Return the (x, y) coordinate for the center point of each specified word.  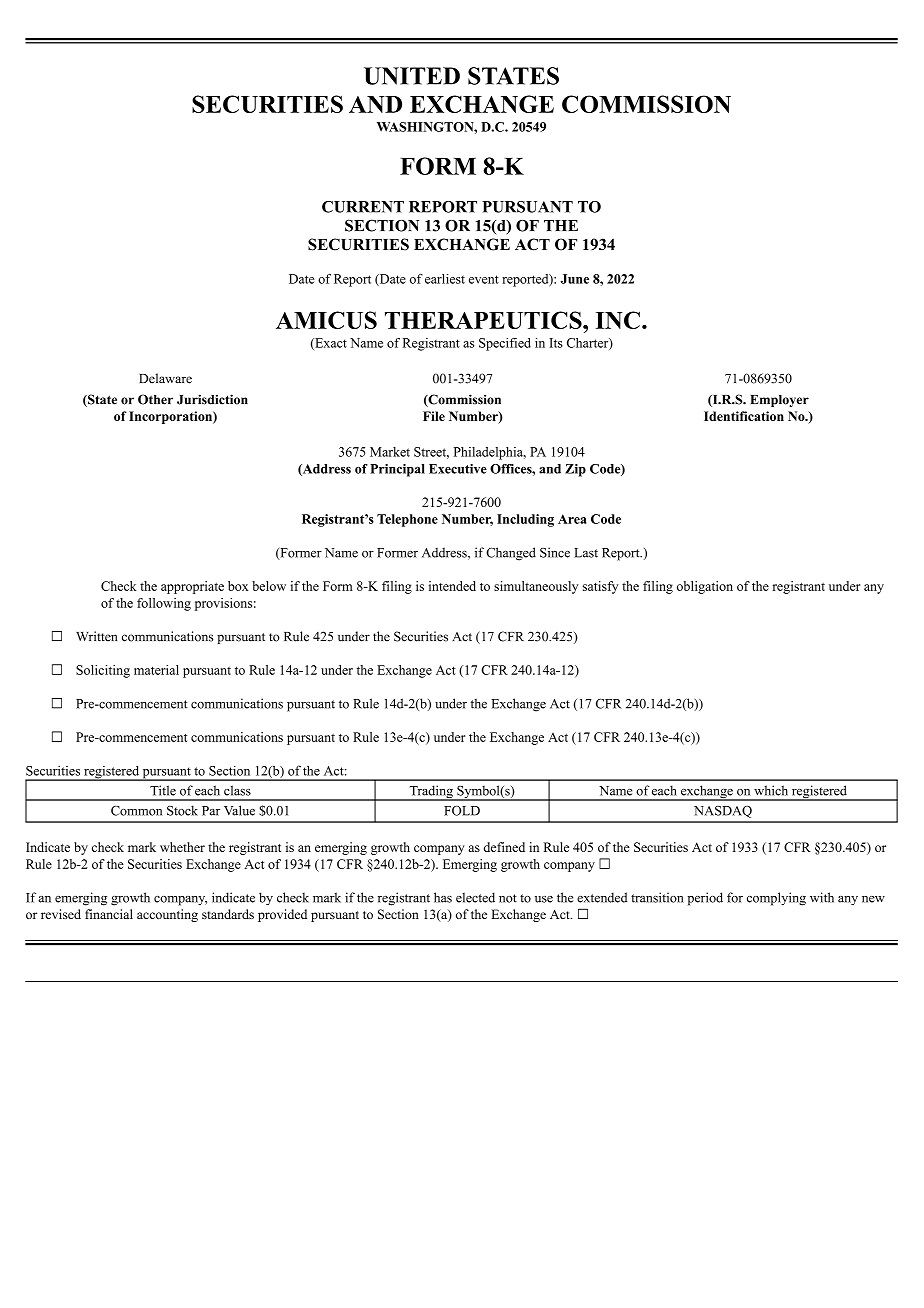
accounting (167, 915)
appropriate (192, 587)
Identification (744, 416)
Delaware (165, 378)
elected (475, 897)
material (156, 670)
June (575, 279)
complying (776, 899)
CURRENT (363, 207)
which (771, 790)
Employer (780, 401)
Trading (431, 793)
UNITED (412, 76)
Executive (458, 469)
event (484, 279)
